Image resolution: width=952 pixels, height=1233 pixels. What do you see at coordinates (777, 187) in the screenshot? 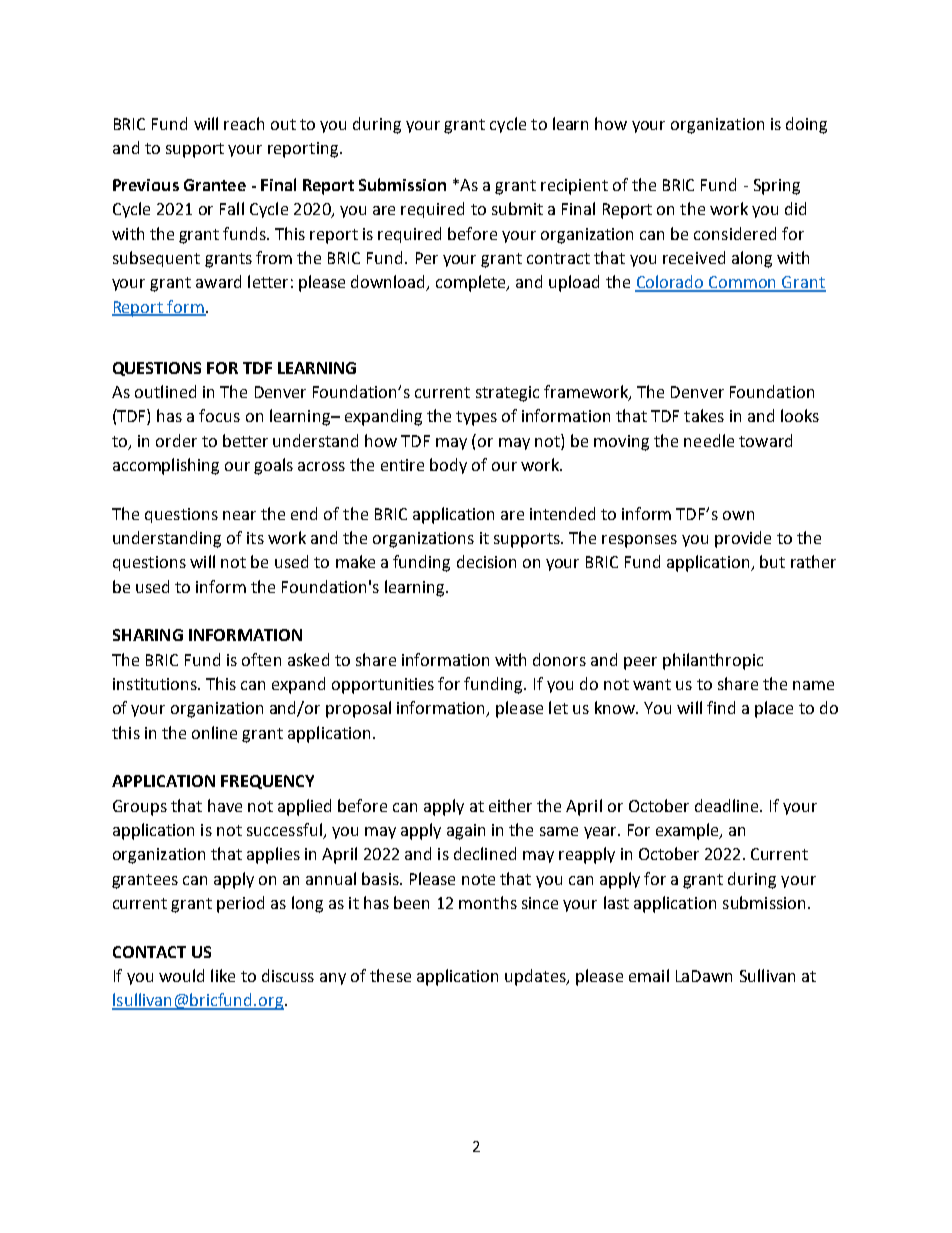
I see `Spring` at bounding box center [777, 187].
